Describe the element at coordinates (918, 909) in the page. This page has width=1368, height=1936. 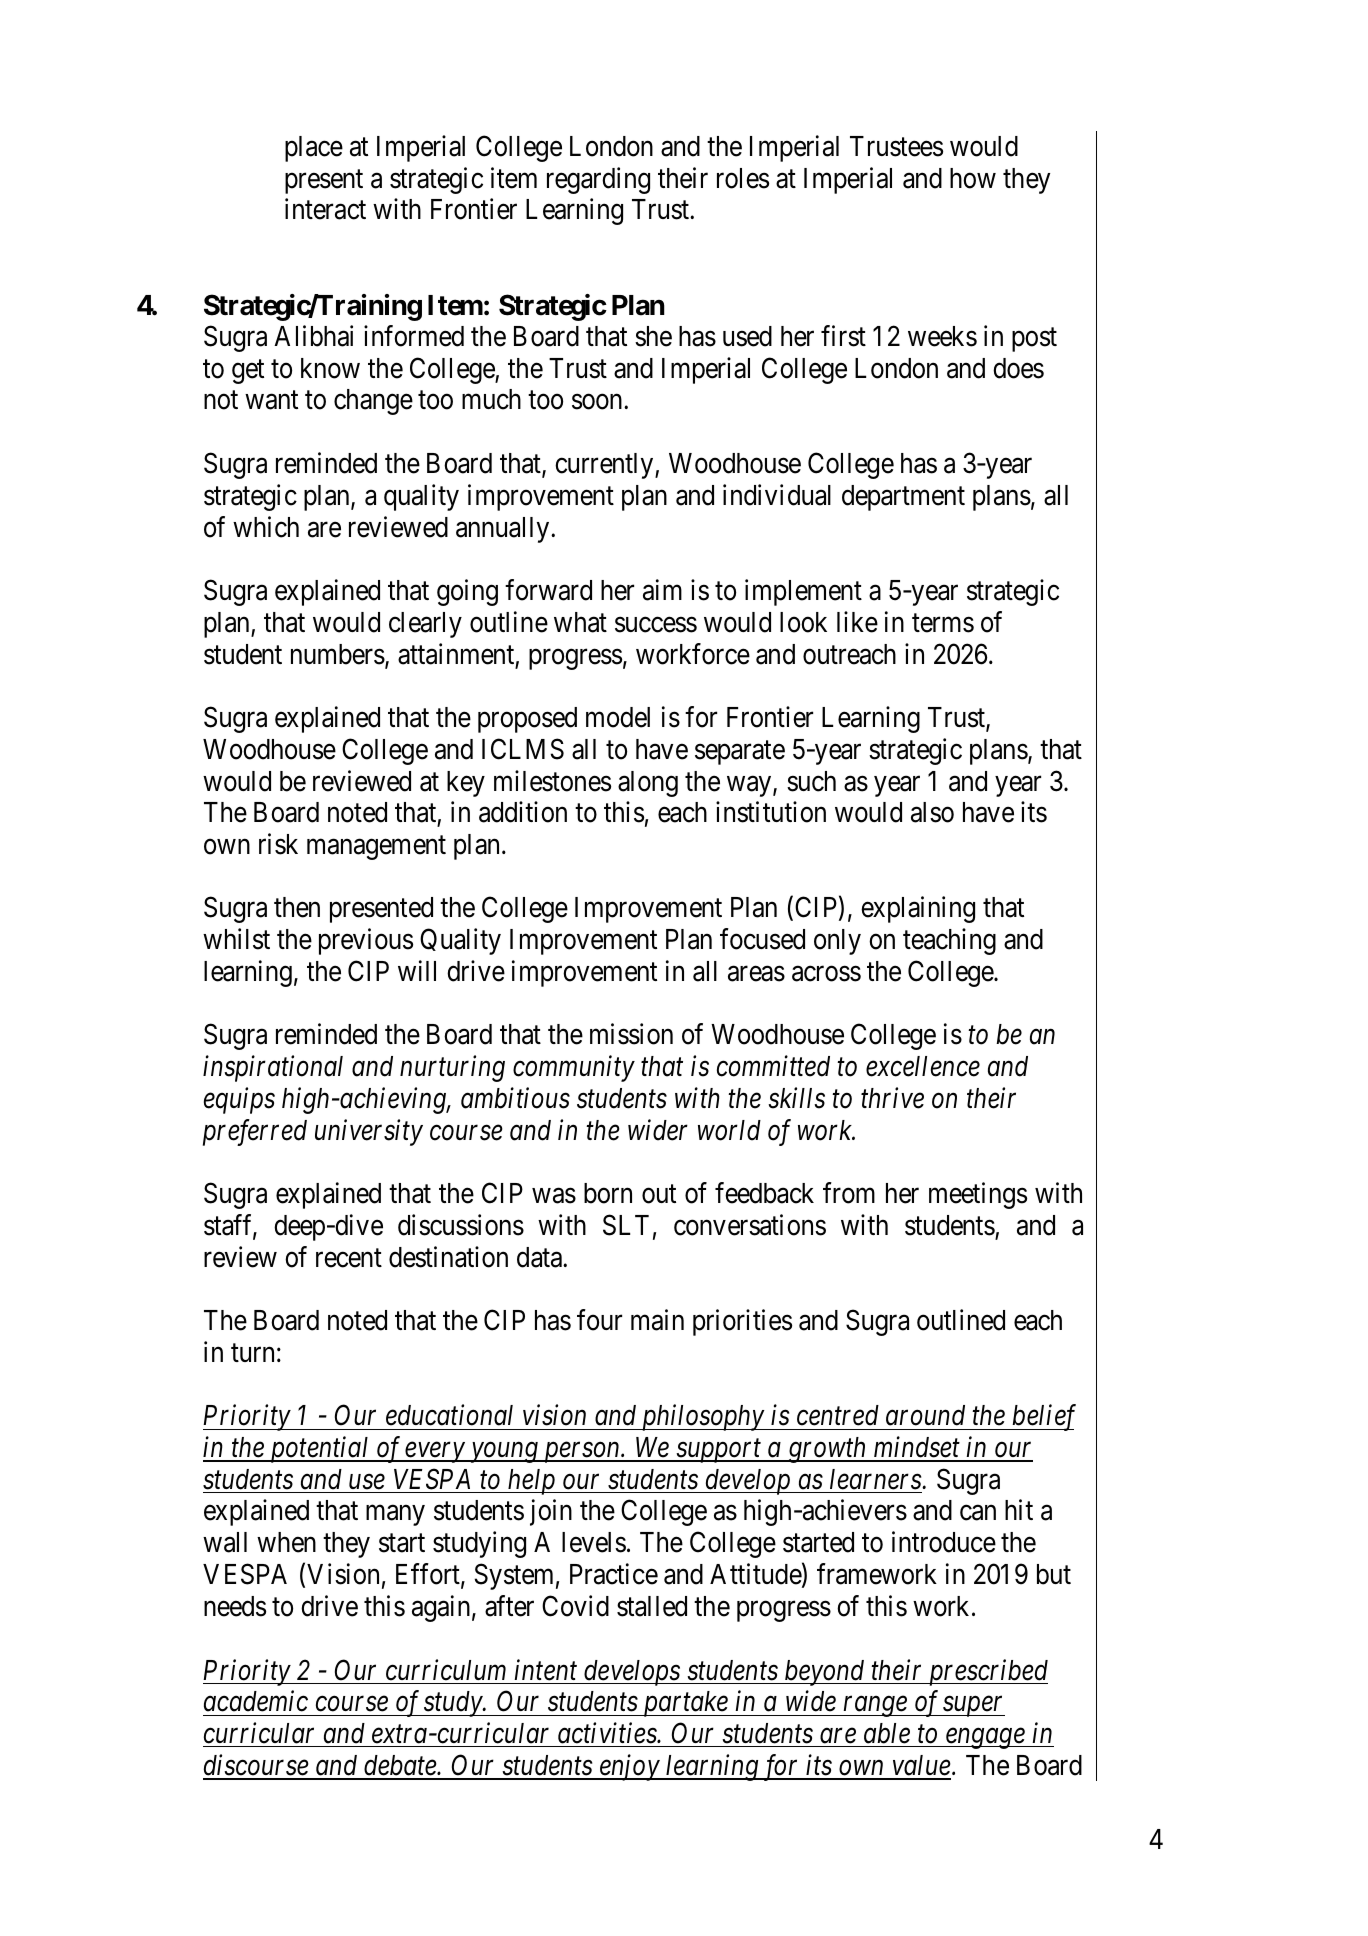
I see `explaining` at that location.
